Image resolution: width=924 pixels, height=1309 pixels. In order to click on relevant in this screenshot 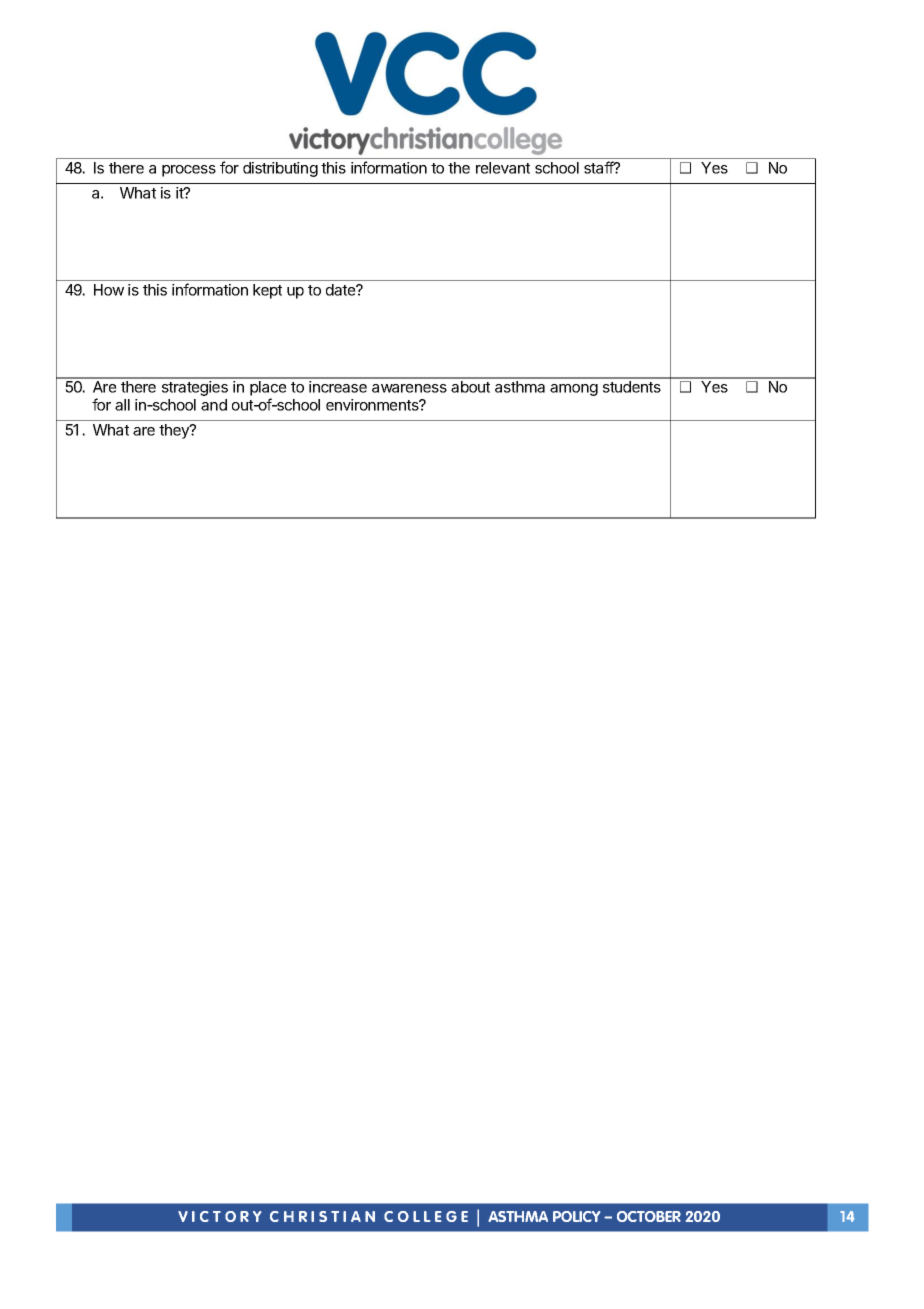, I will do `click(503, 168)`.
